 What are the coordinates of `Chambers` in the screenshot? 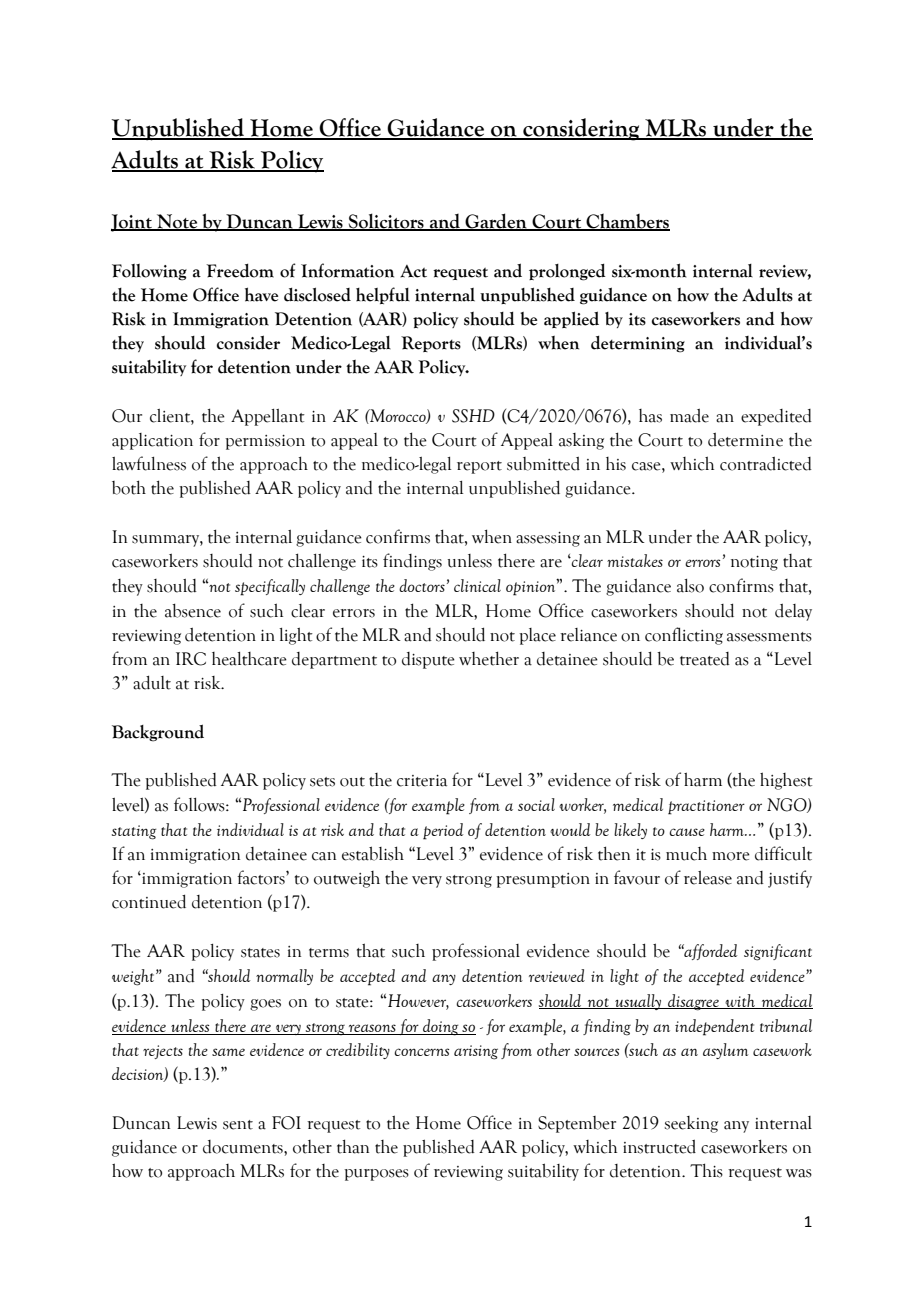 It's located at (627, 222).
